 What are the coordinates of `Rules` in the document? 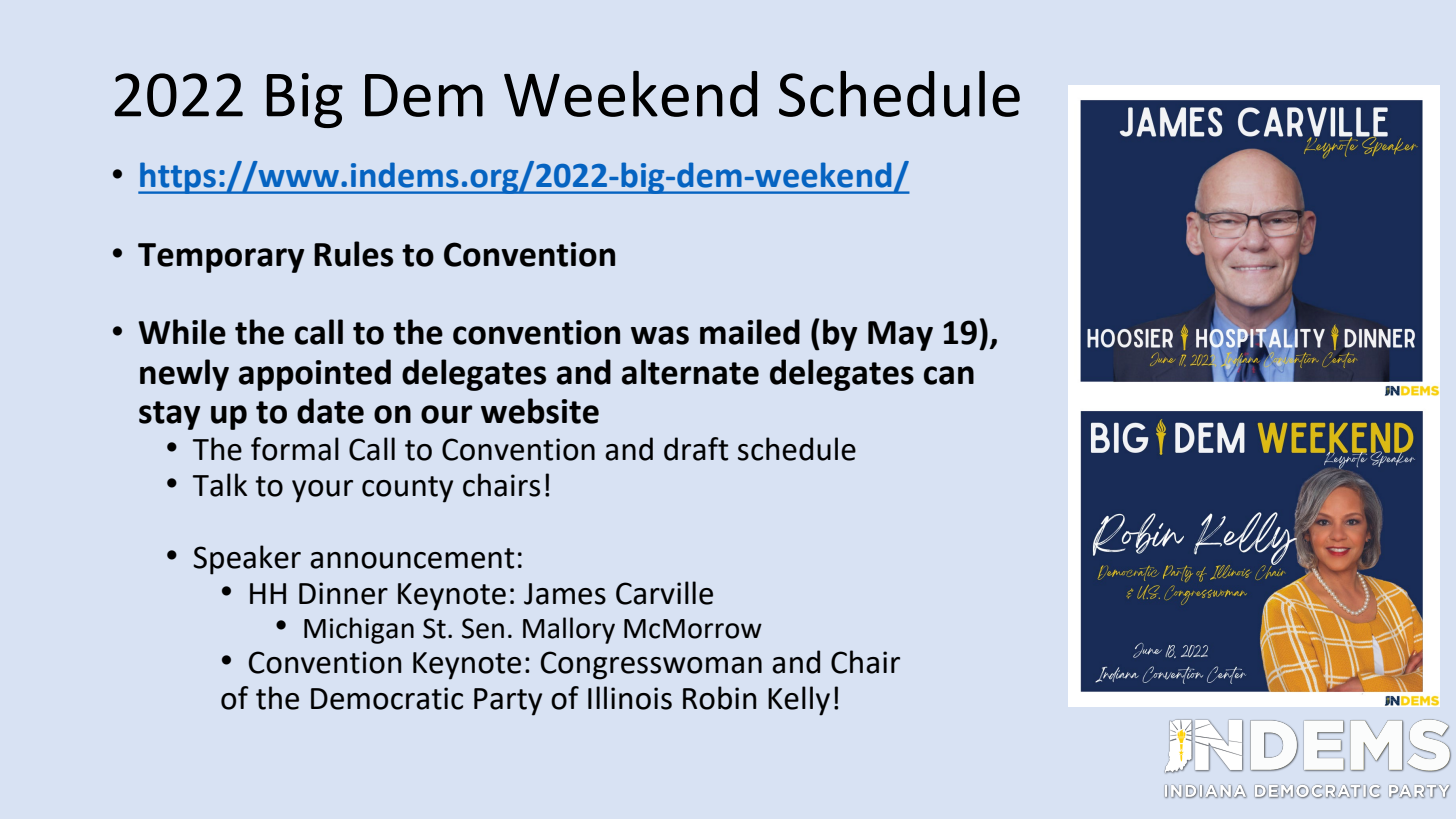 It's located at (353, 254).
